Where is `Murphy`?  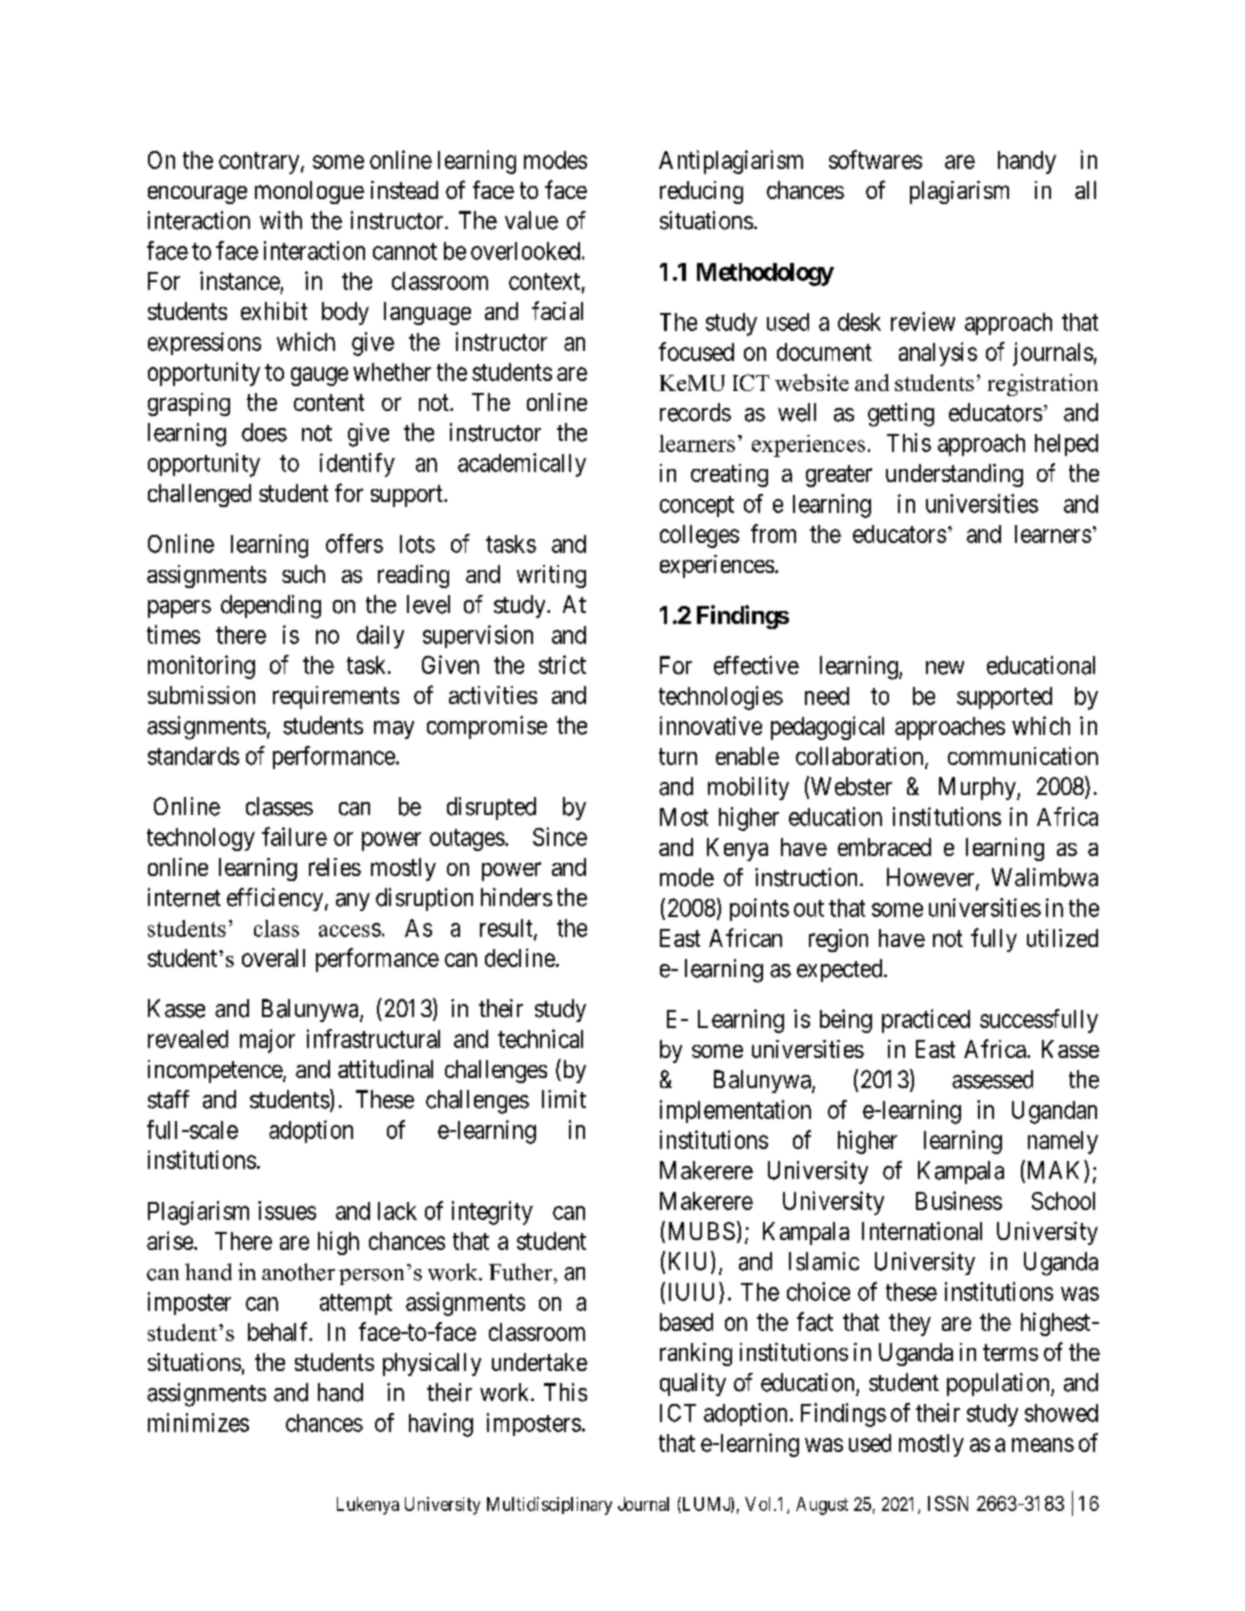
Murphy is located at coordinates (978, 788).
